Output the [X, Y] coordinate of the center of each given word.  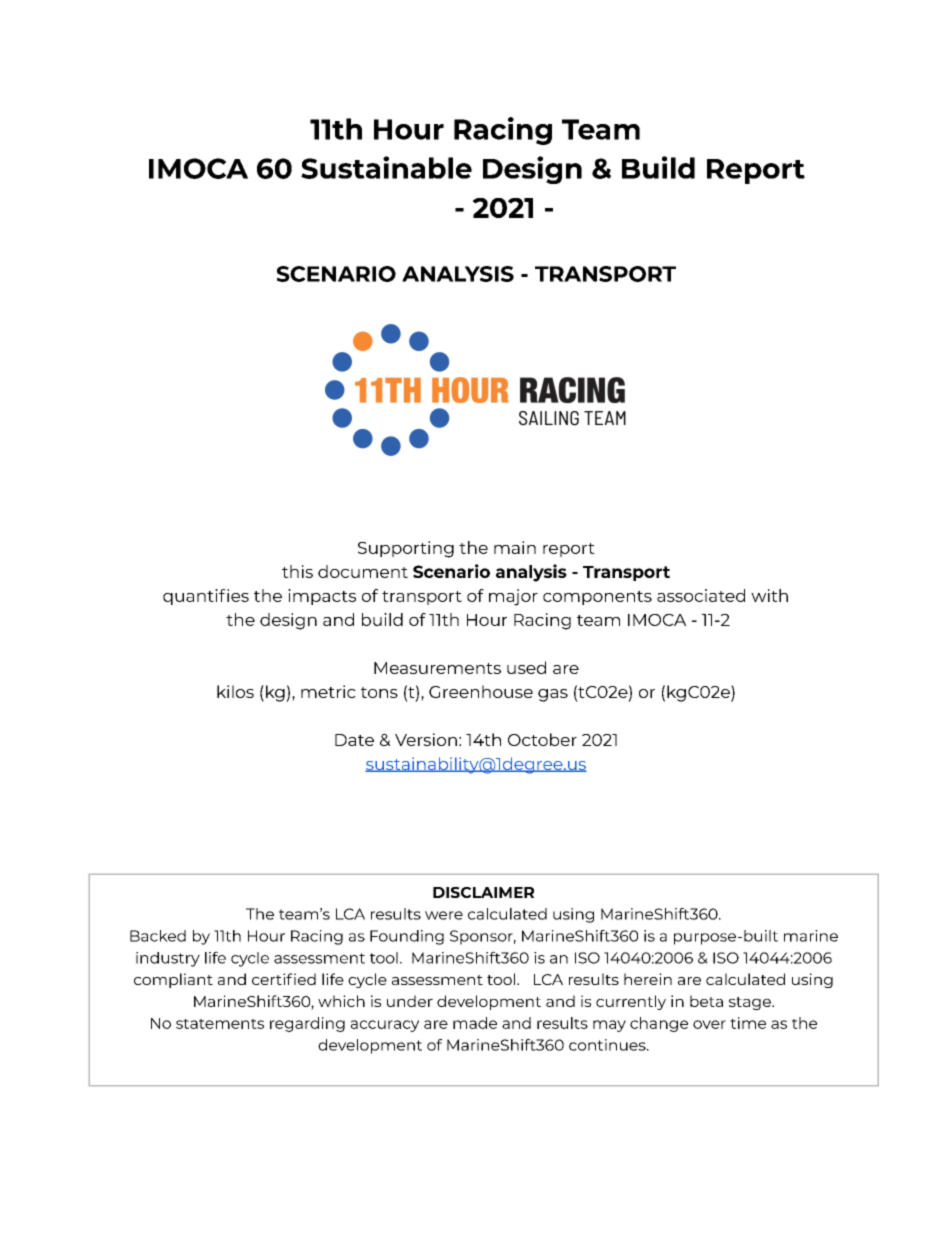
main [515, 547]
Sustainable [386, 167]
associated [701, 595]
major [513, 597]
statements [220, 1024]
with [769, 595]
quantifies [206, 597]
